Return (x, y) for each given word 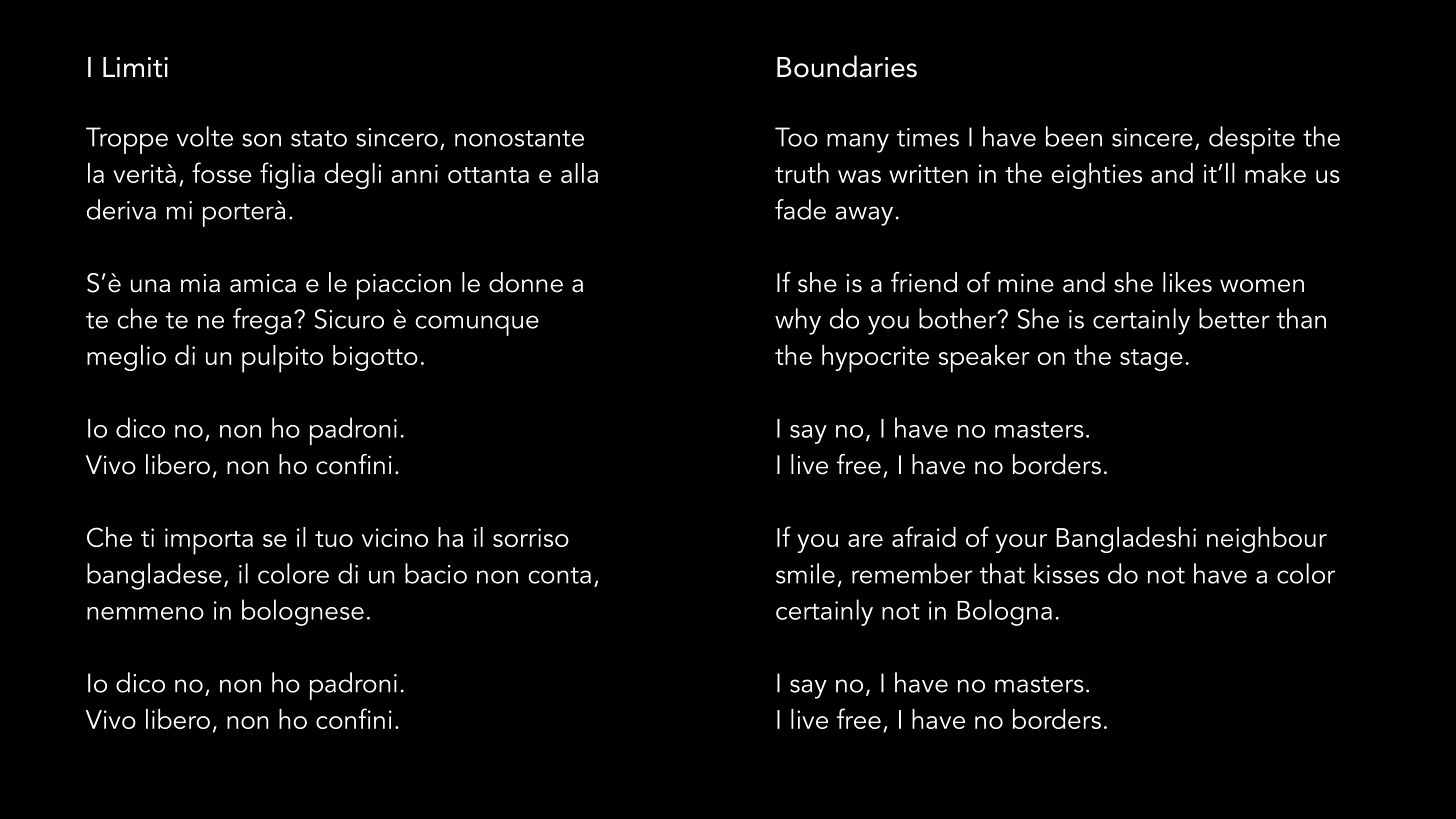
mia (200, 283)
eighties (1096, 176)
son (261, 140)
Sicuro (349, 319)
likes (1187, 282)
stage (1151, 360)
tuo (334, 539)
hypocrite (875, 359)
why (798, 321)
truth (802, 173)
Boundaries (847, 66)
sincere (1152, 137)
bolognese (303, 612)
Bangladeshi (1126, 540)
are (865, 540)
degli (353, 176)
